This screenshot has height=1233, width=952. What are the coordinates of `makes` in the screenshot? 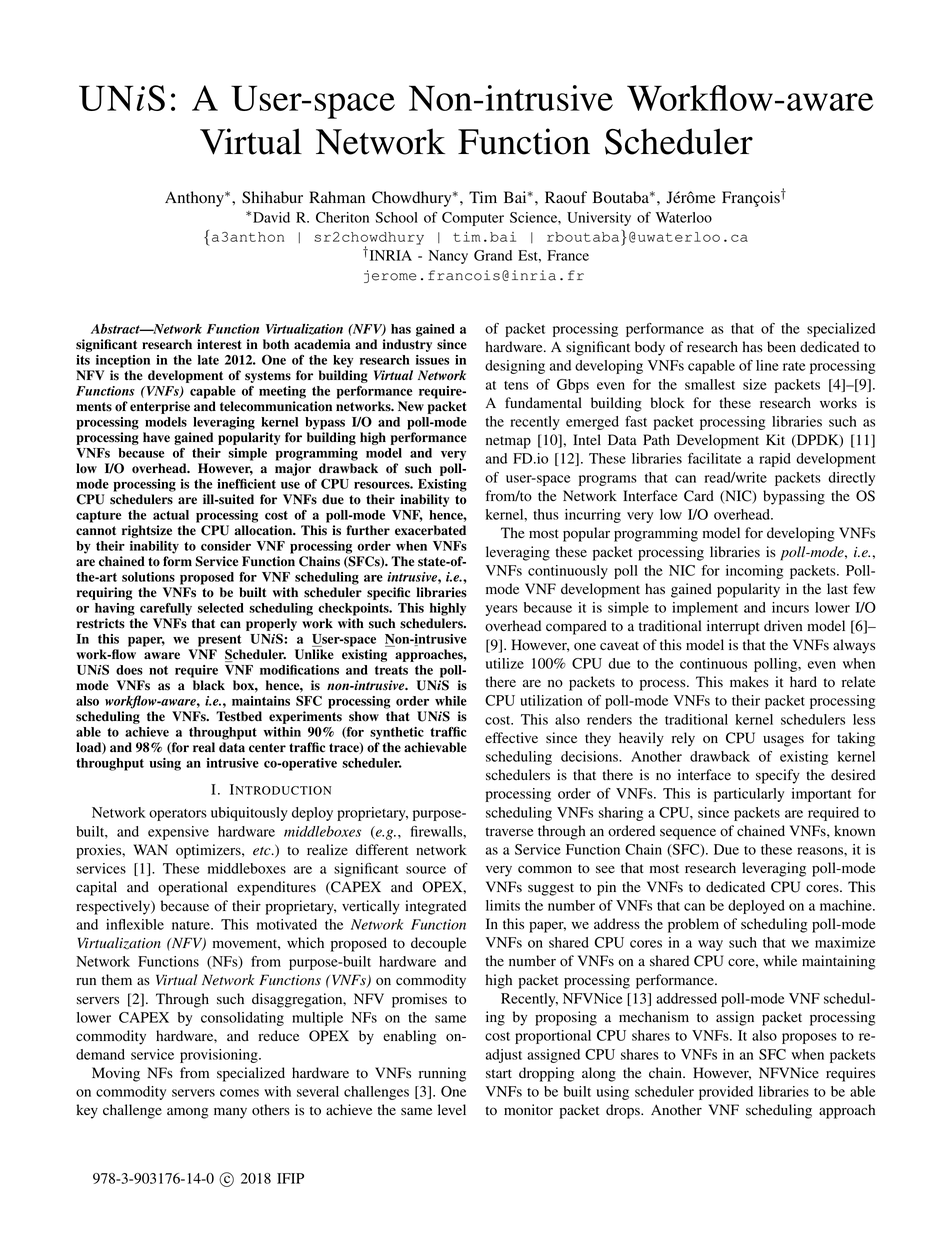 It's located at (749, 681).
